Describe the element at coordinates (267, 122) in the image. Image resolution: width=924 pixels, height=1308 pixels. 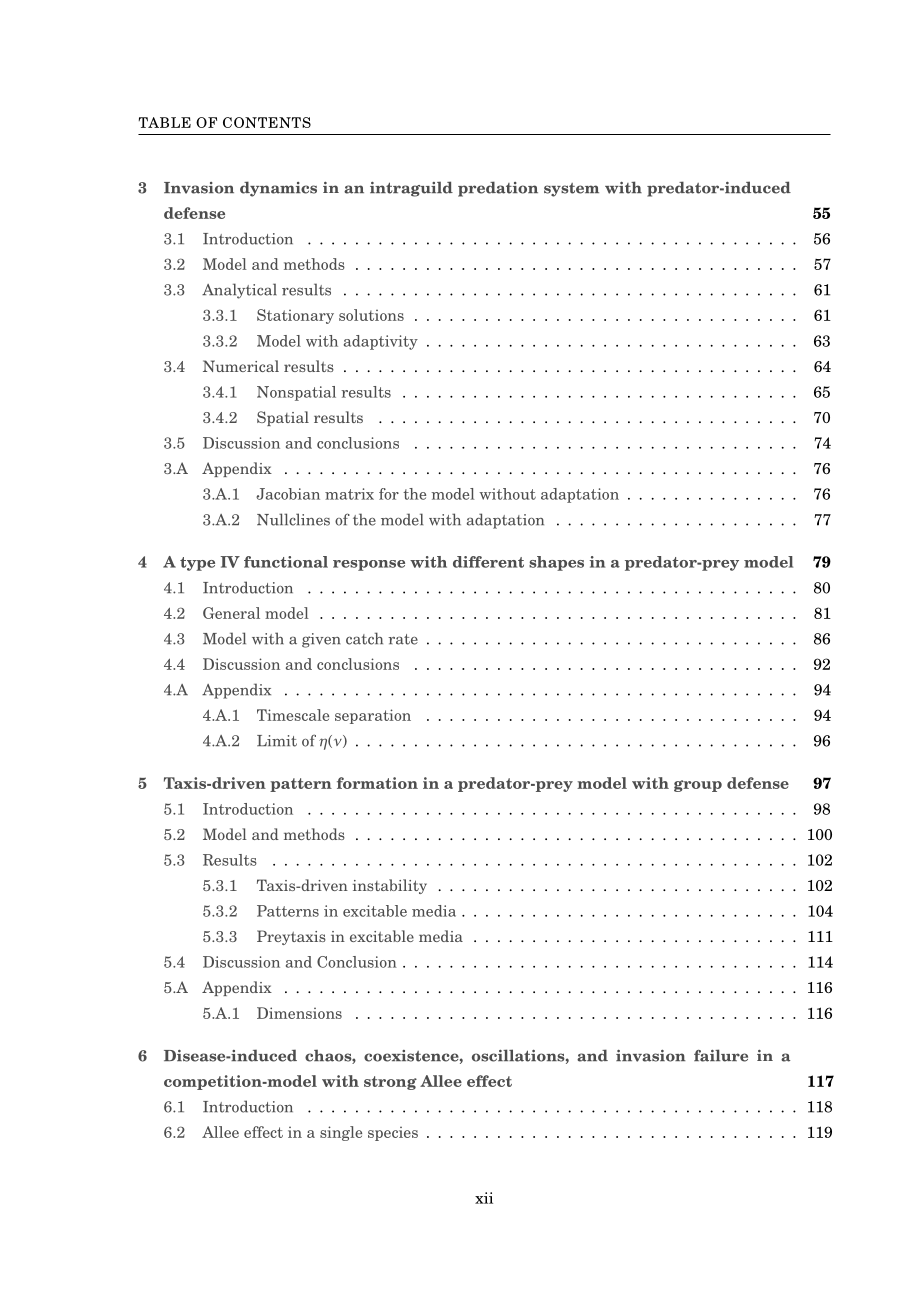
I see `CONTENTS` at that location.
